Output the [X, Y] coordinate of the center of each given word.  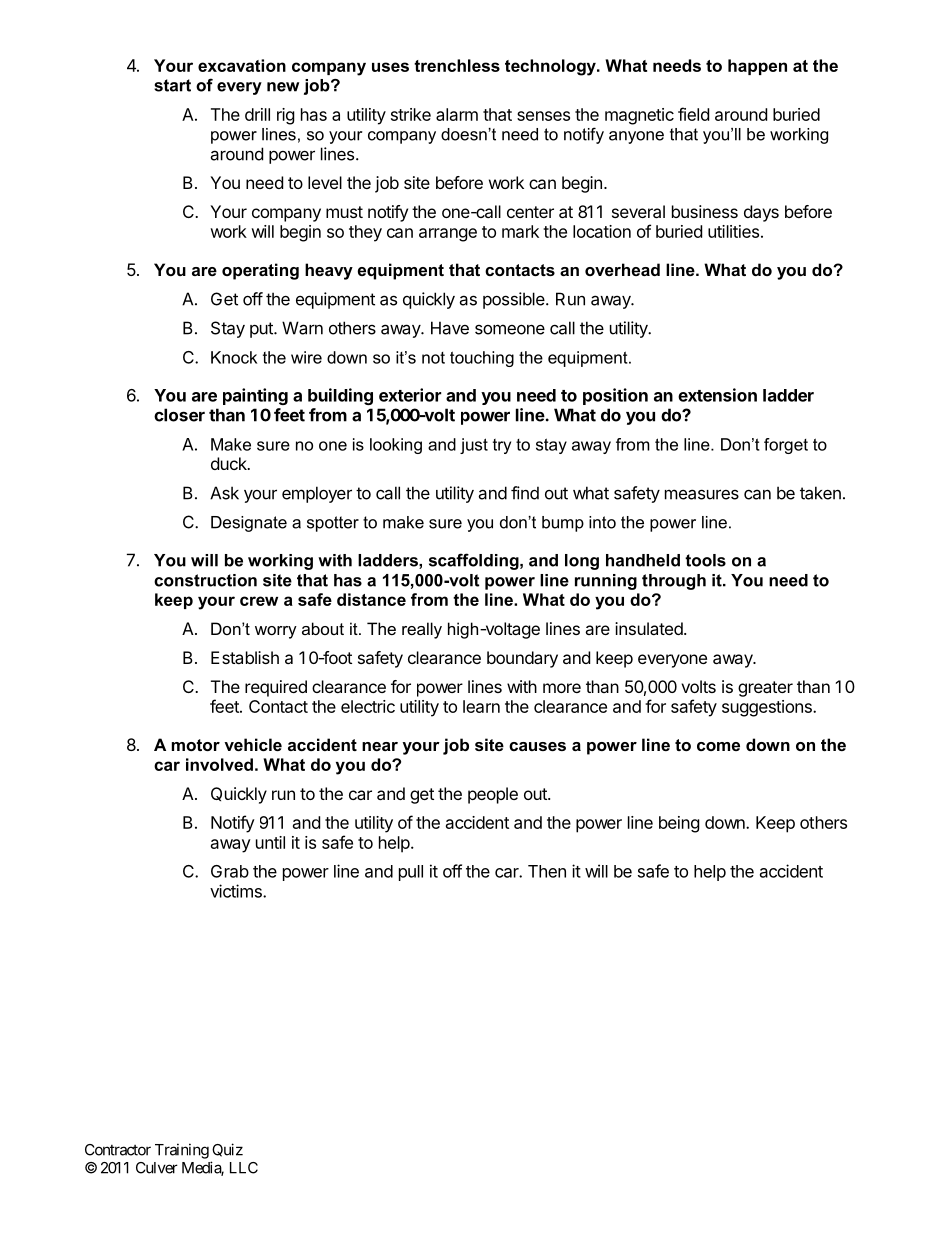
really [422, 630]
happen [757, 67]
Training [182, 1151]
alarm [457, 114]
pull [411, 873]
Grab [230, 871]
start [172, 85]
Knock [234, 357]
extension [717, 395]
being [679, 824]
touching [482, 359]
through [674, 582]
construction [205, 580]
